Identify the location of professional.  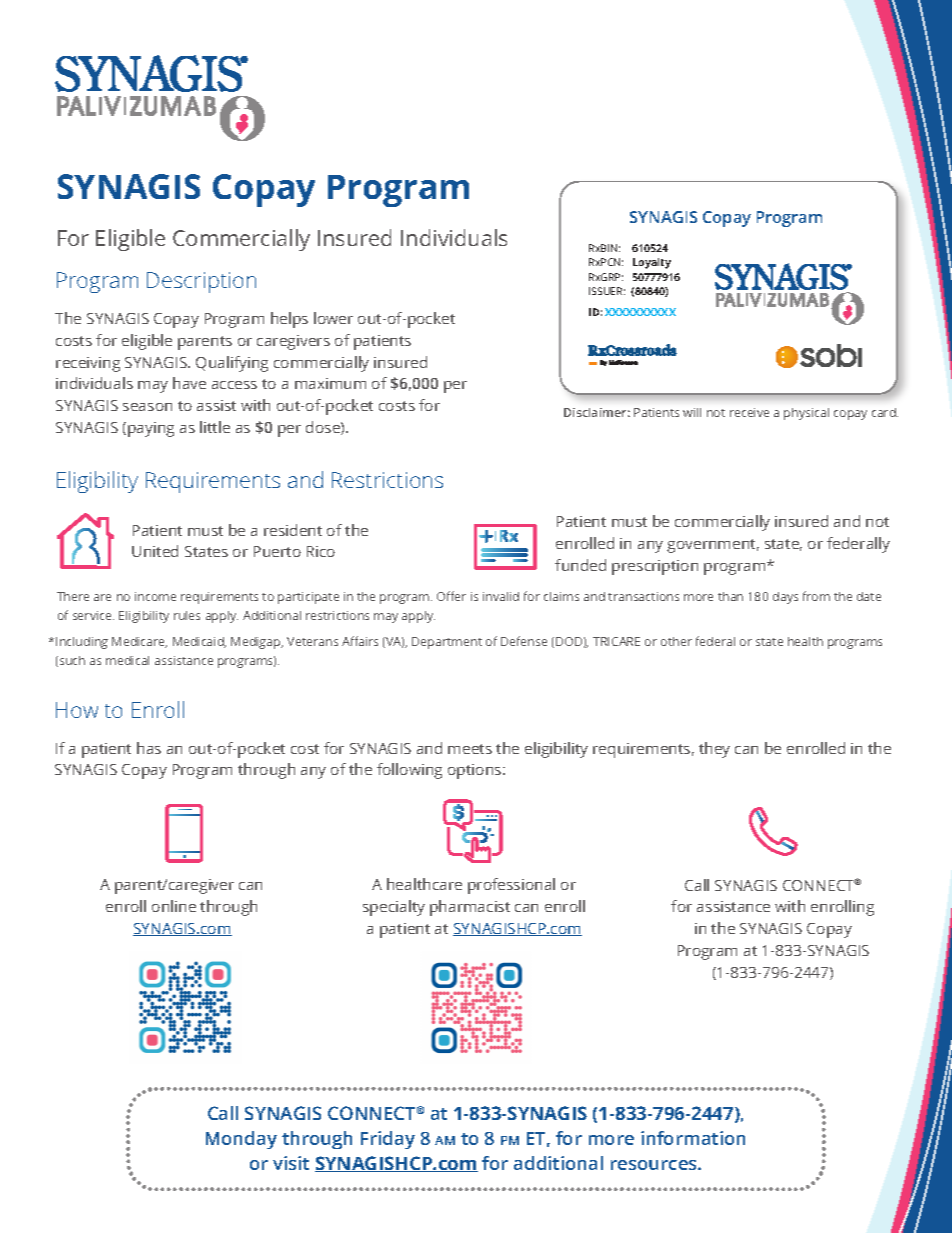
(511, 886).
